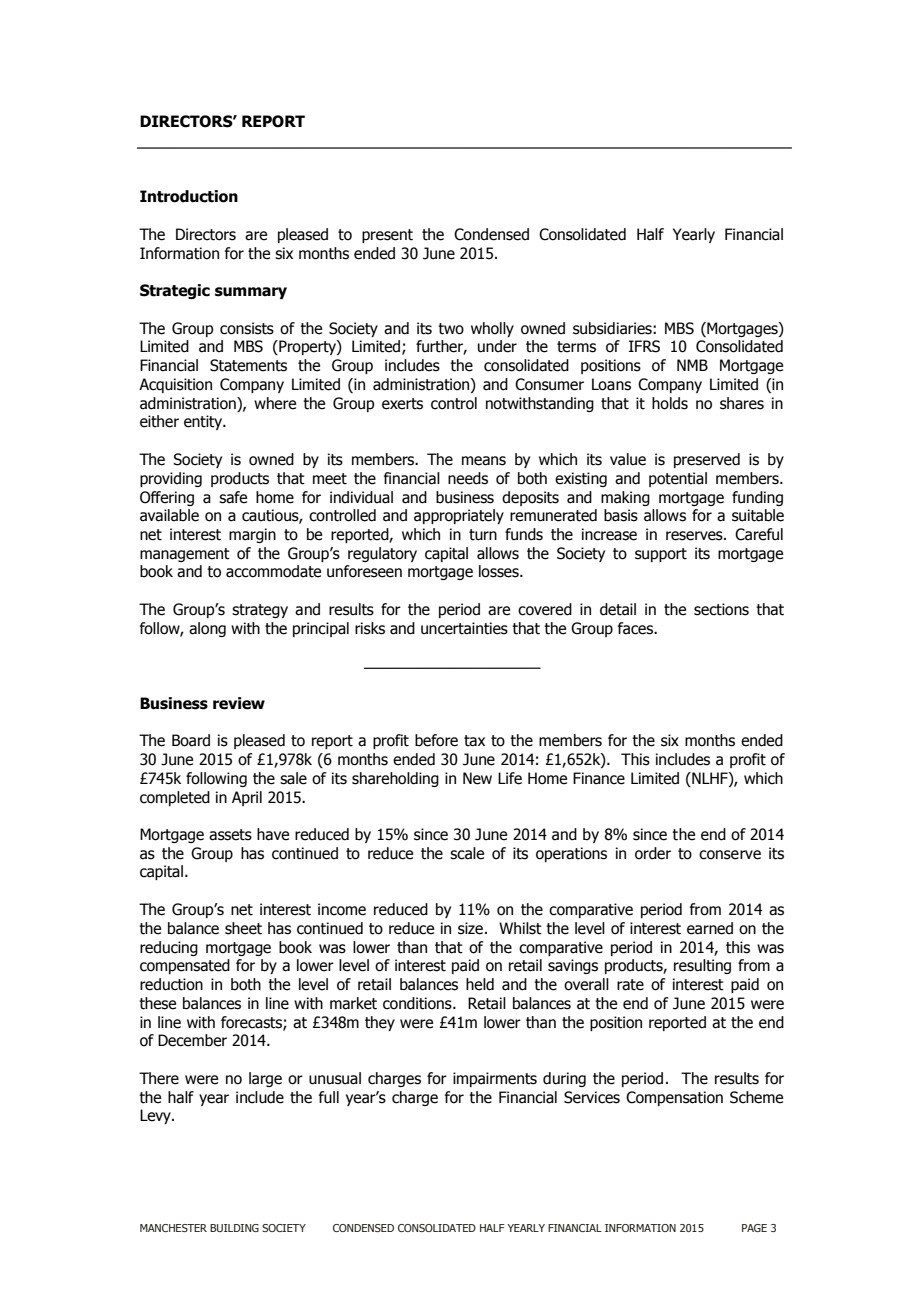 This screenshot has height=1308, width=924. What do you see at coordinates (230, 835) in the screenshot?
I see `assets` at bounding box center [230, 835].
